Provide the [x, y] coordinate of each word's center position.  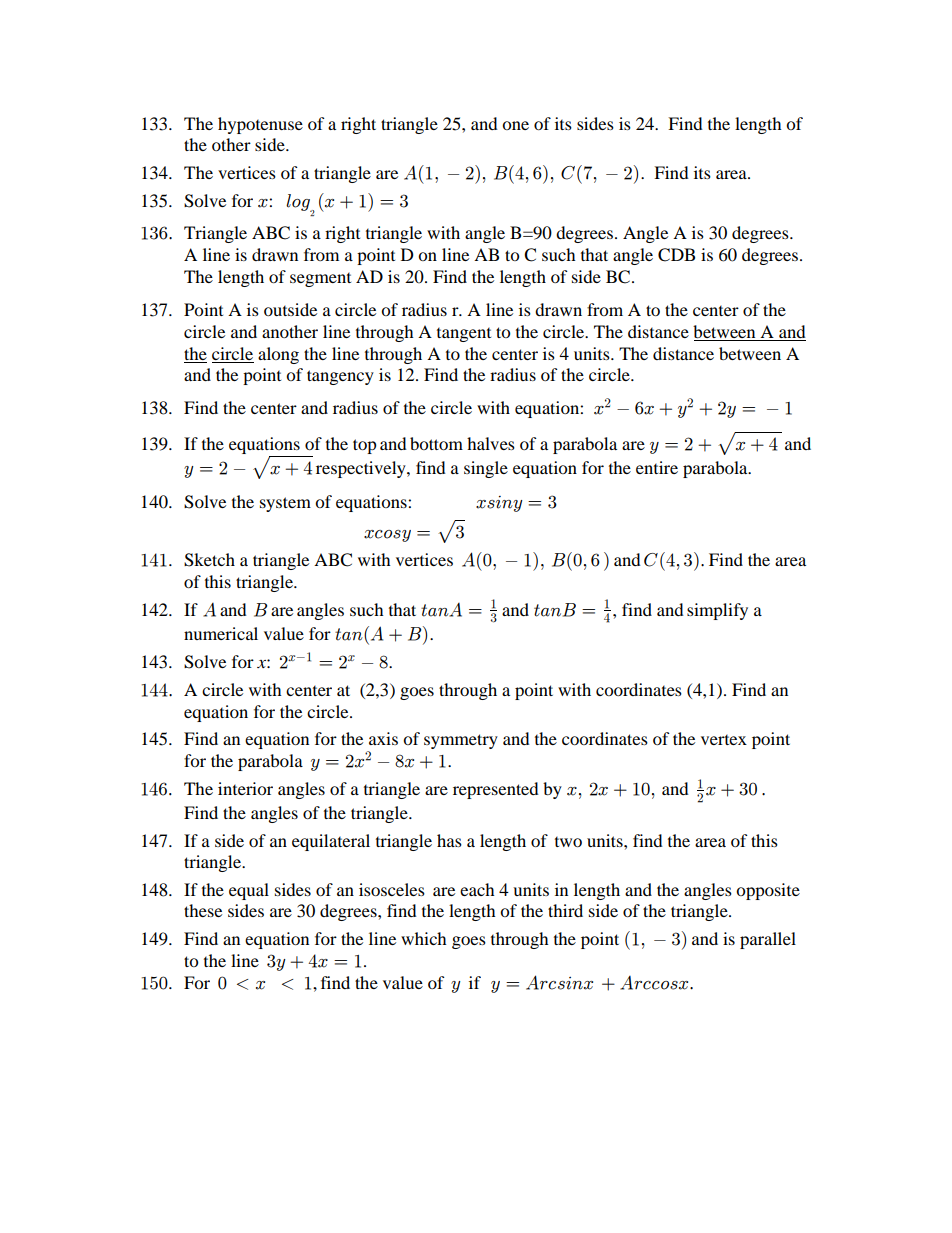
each [477, 889]
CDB [676, 255]
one [515, 125]
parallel [768, 940]
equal [249, 891]
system [285, 504]
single [486, 469]
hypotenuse [260, 125]
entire [657, 467]
